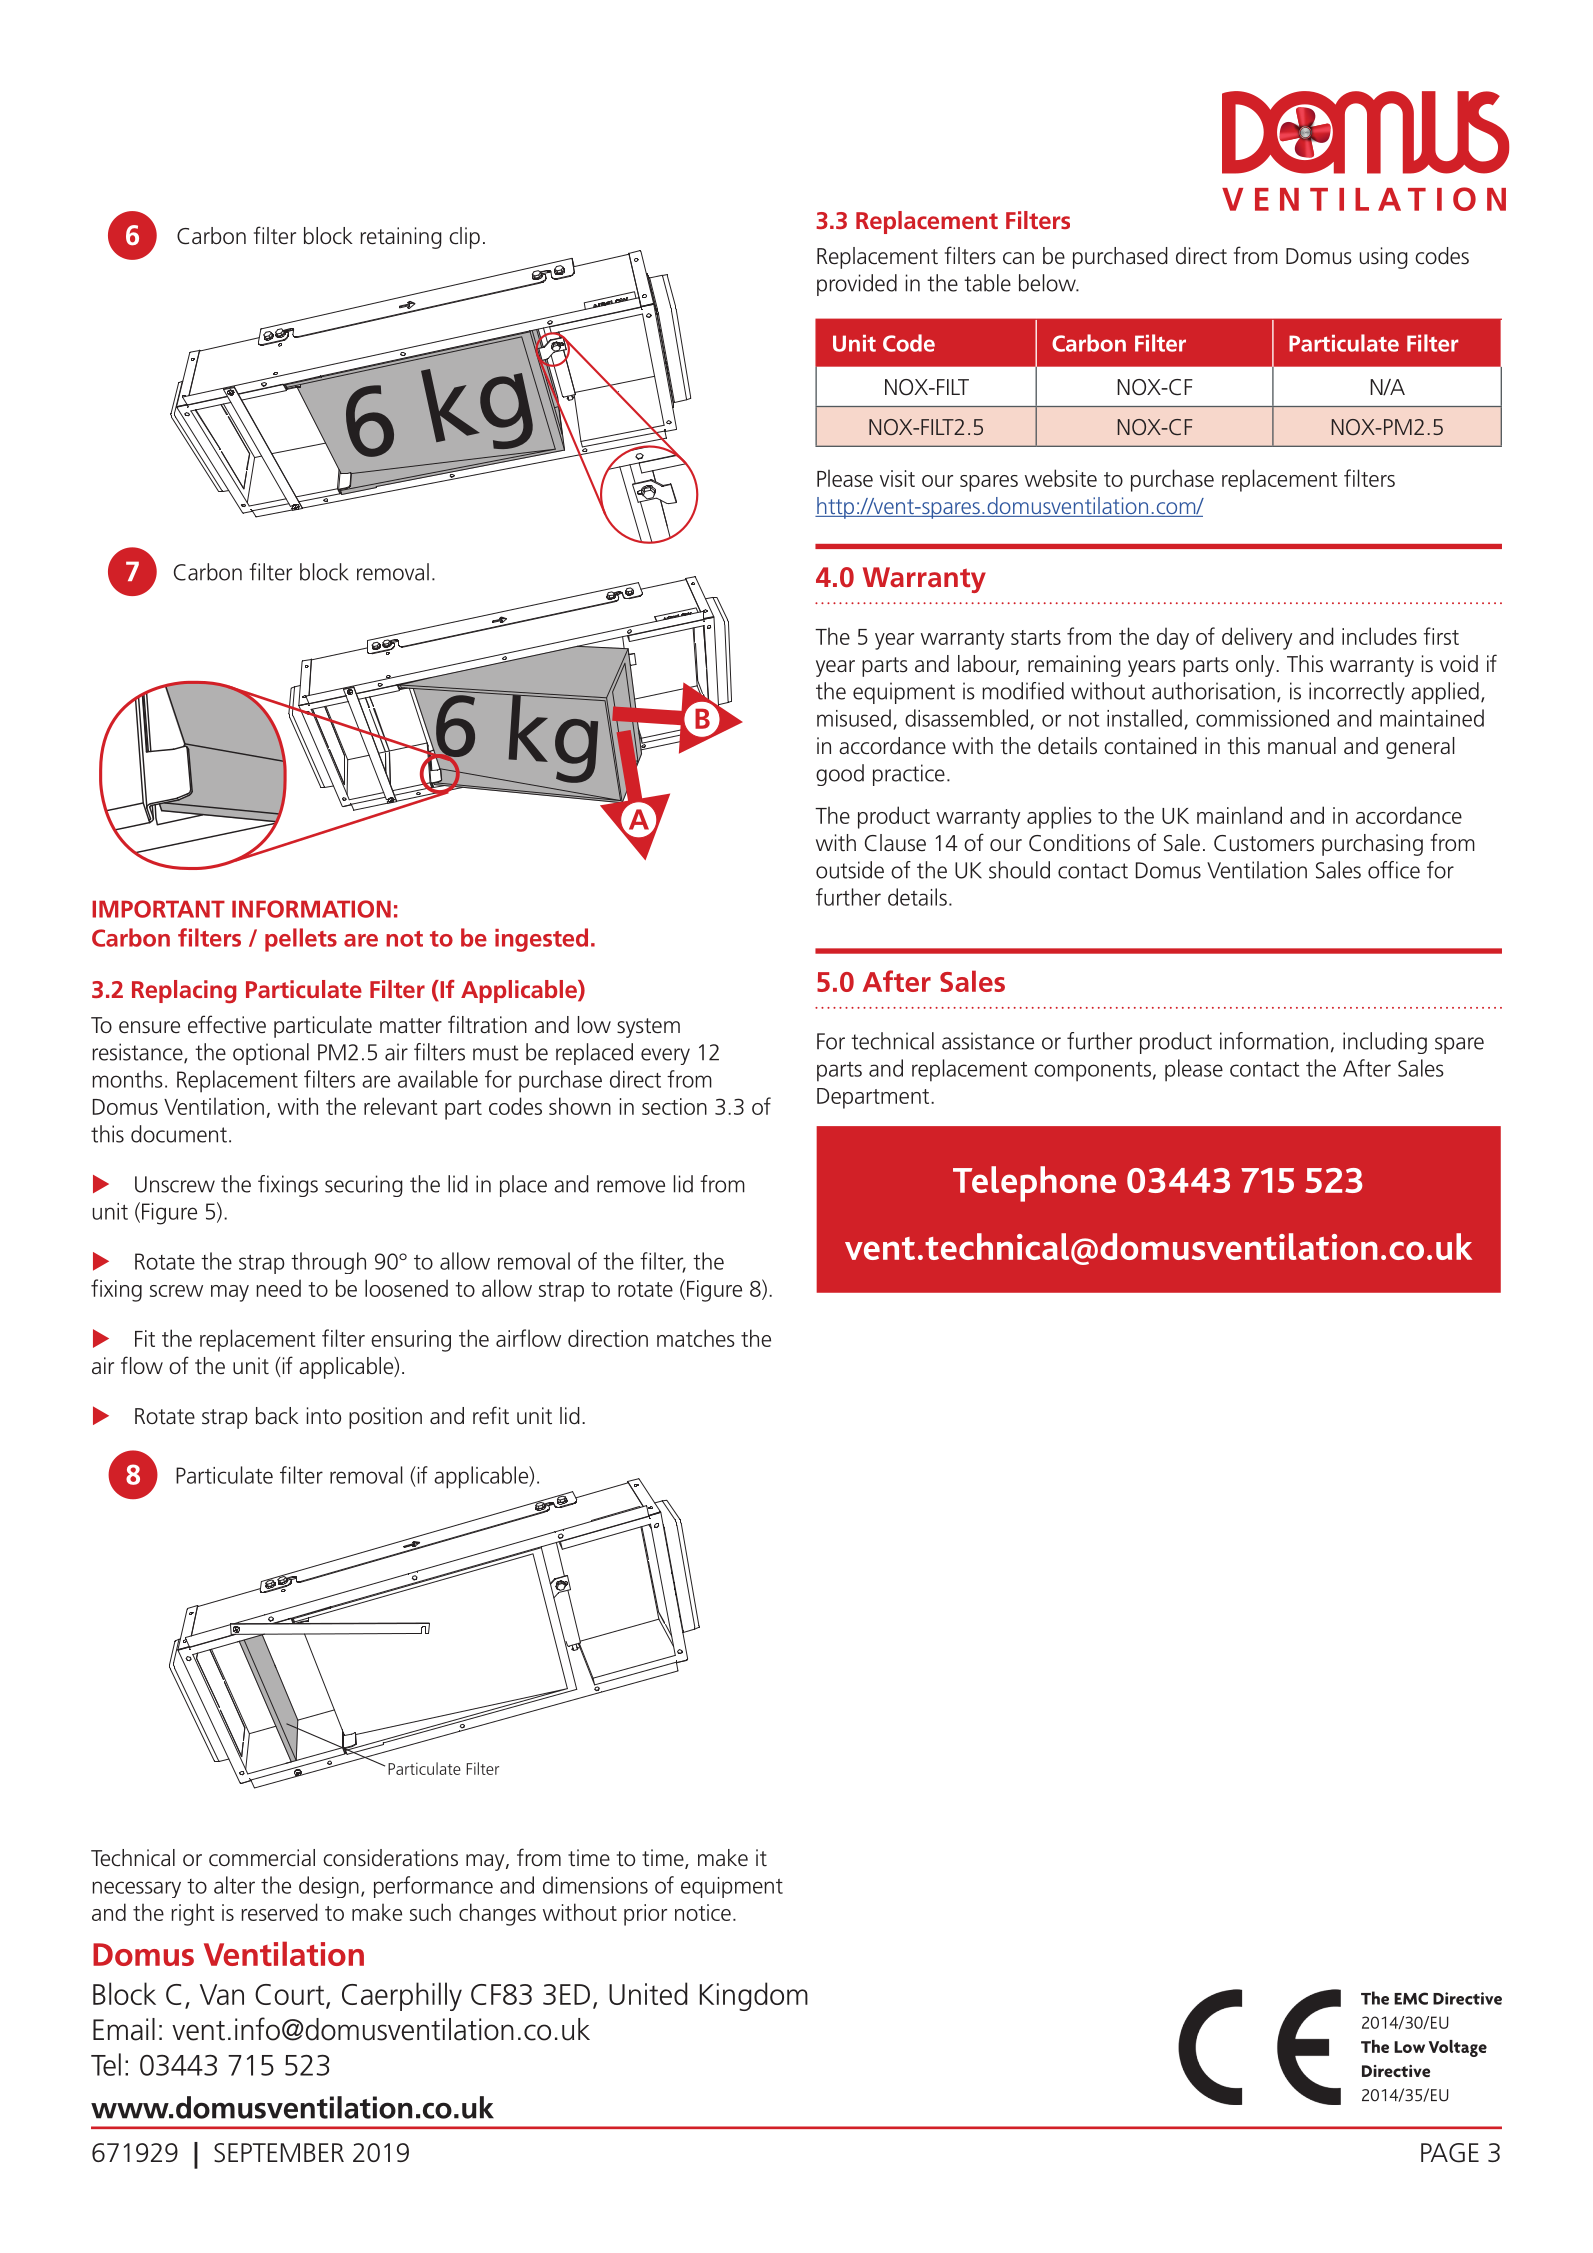 This screenshot has height=2253, width=1593. What do you see at coordinates (301, 940) in the screenshot?
I see `pellets` at bounding box center [301, 940].
